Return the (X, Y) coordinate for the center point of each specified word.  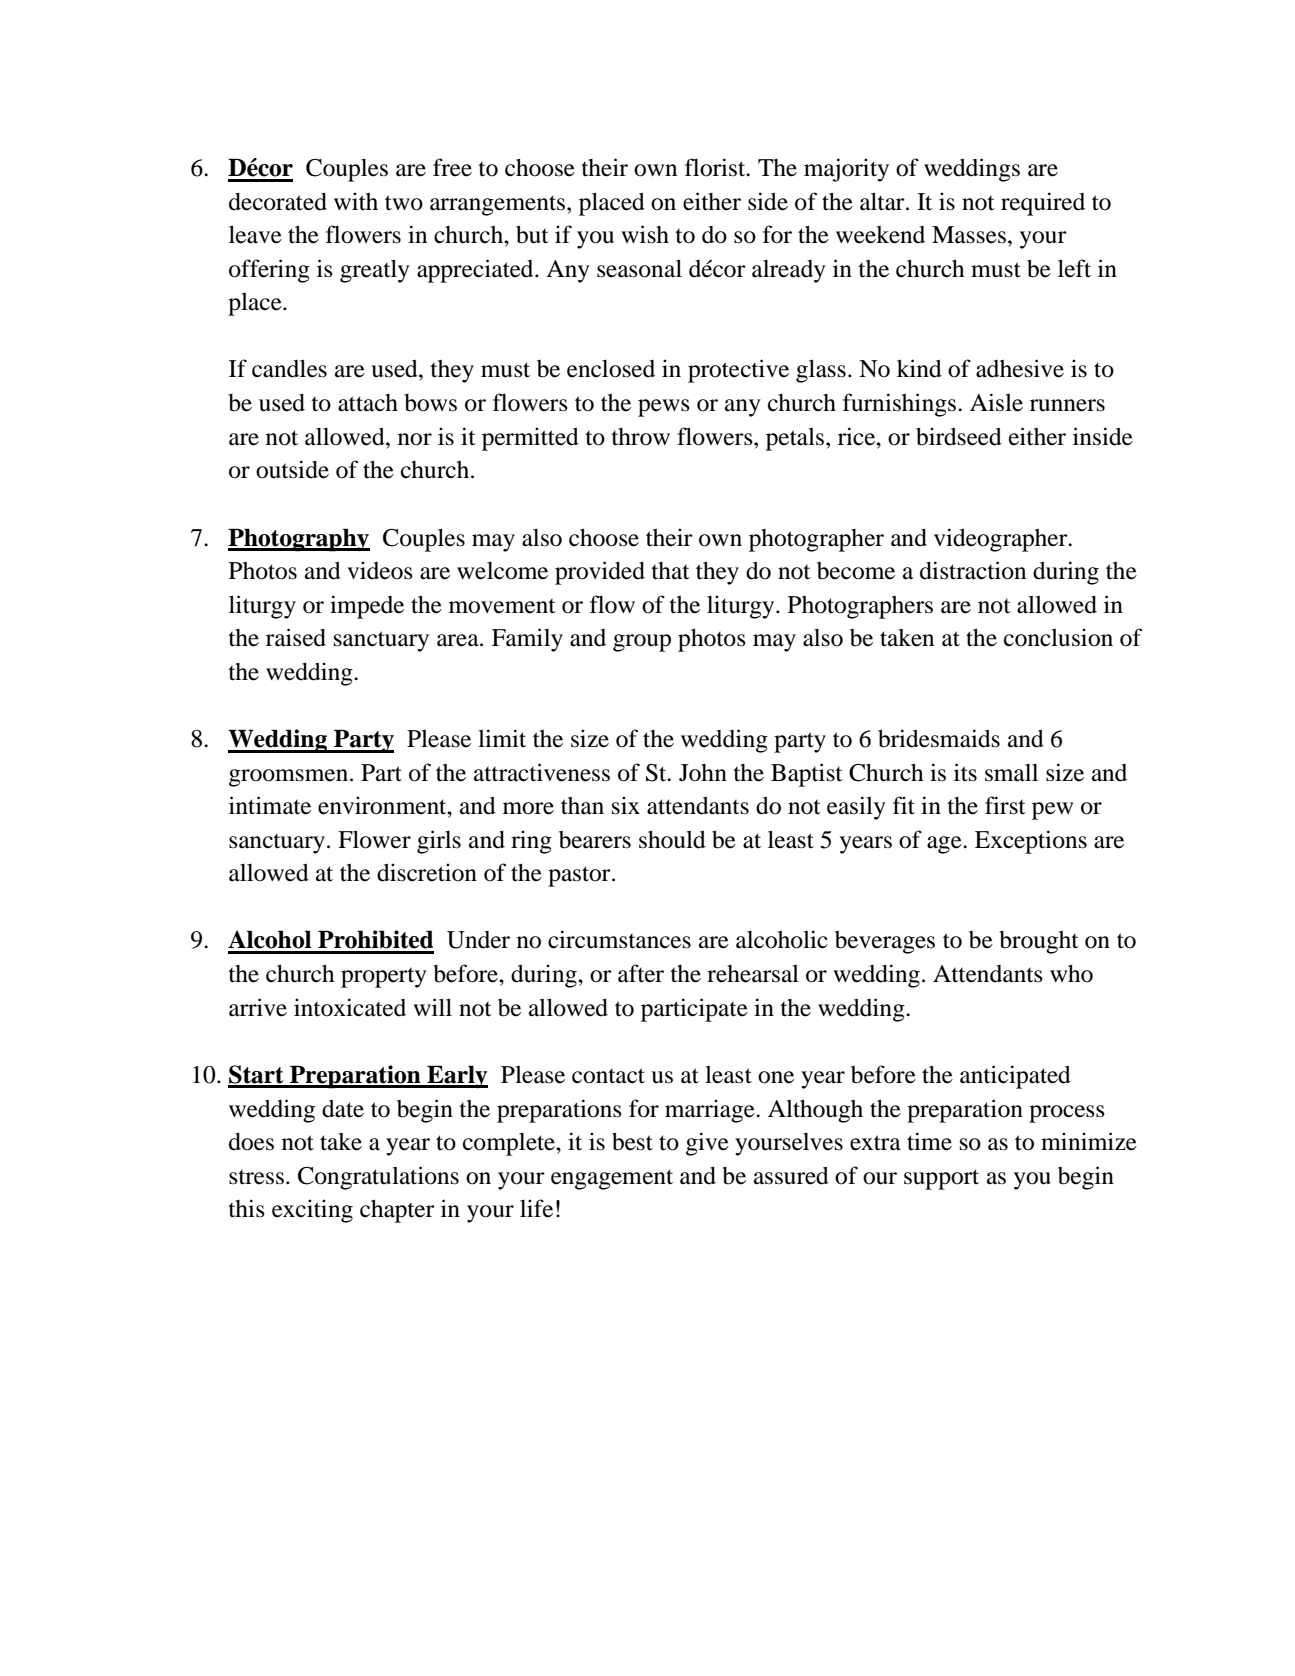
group (642, 643)
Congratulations (378, 1178)
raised (296, 637)
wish (645, 234)
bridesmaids (939, 738)
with (356, 201)
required (1043, 204)
